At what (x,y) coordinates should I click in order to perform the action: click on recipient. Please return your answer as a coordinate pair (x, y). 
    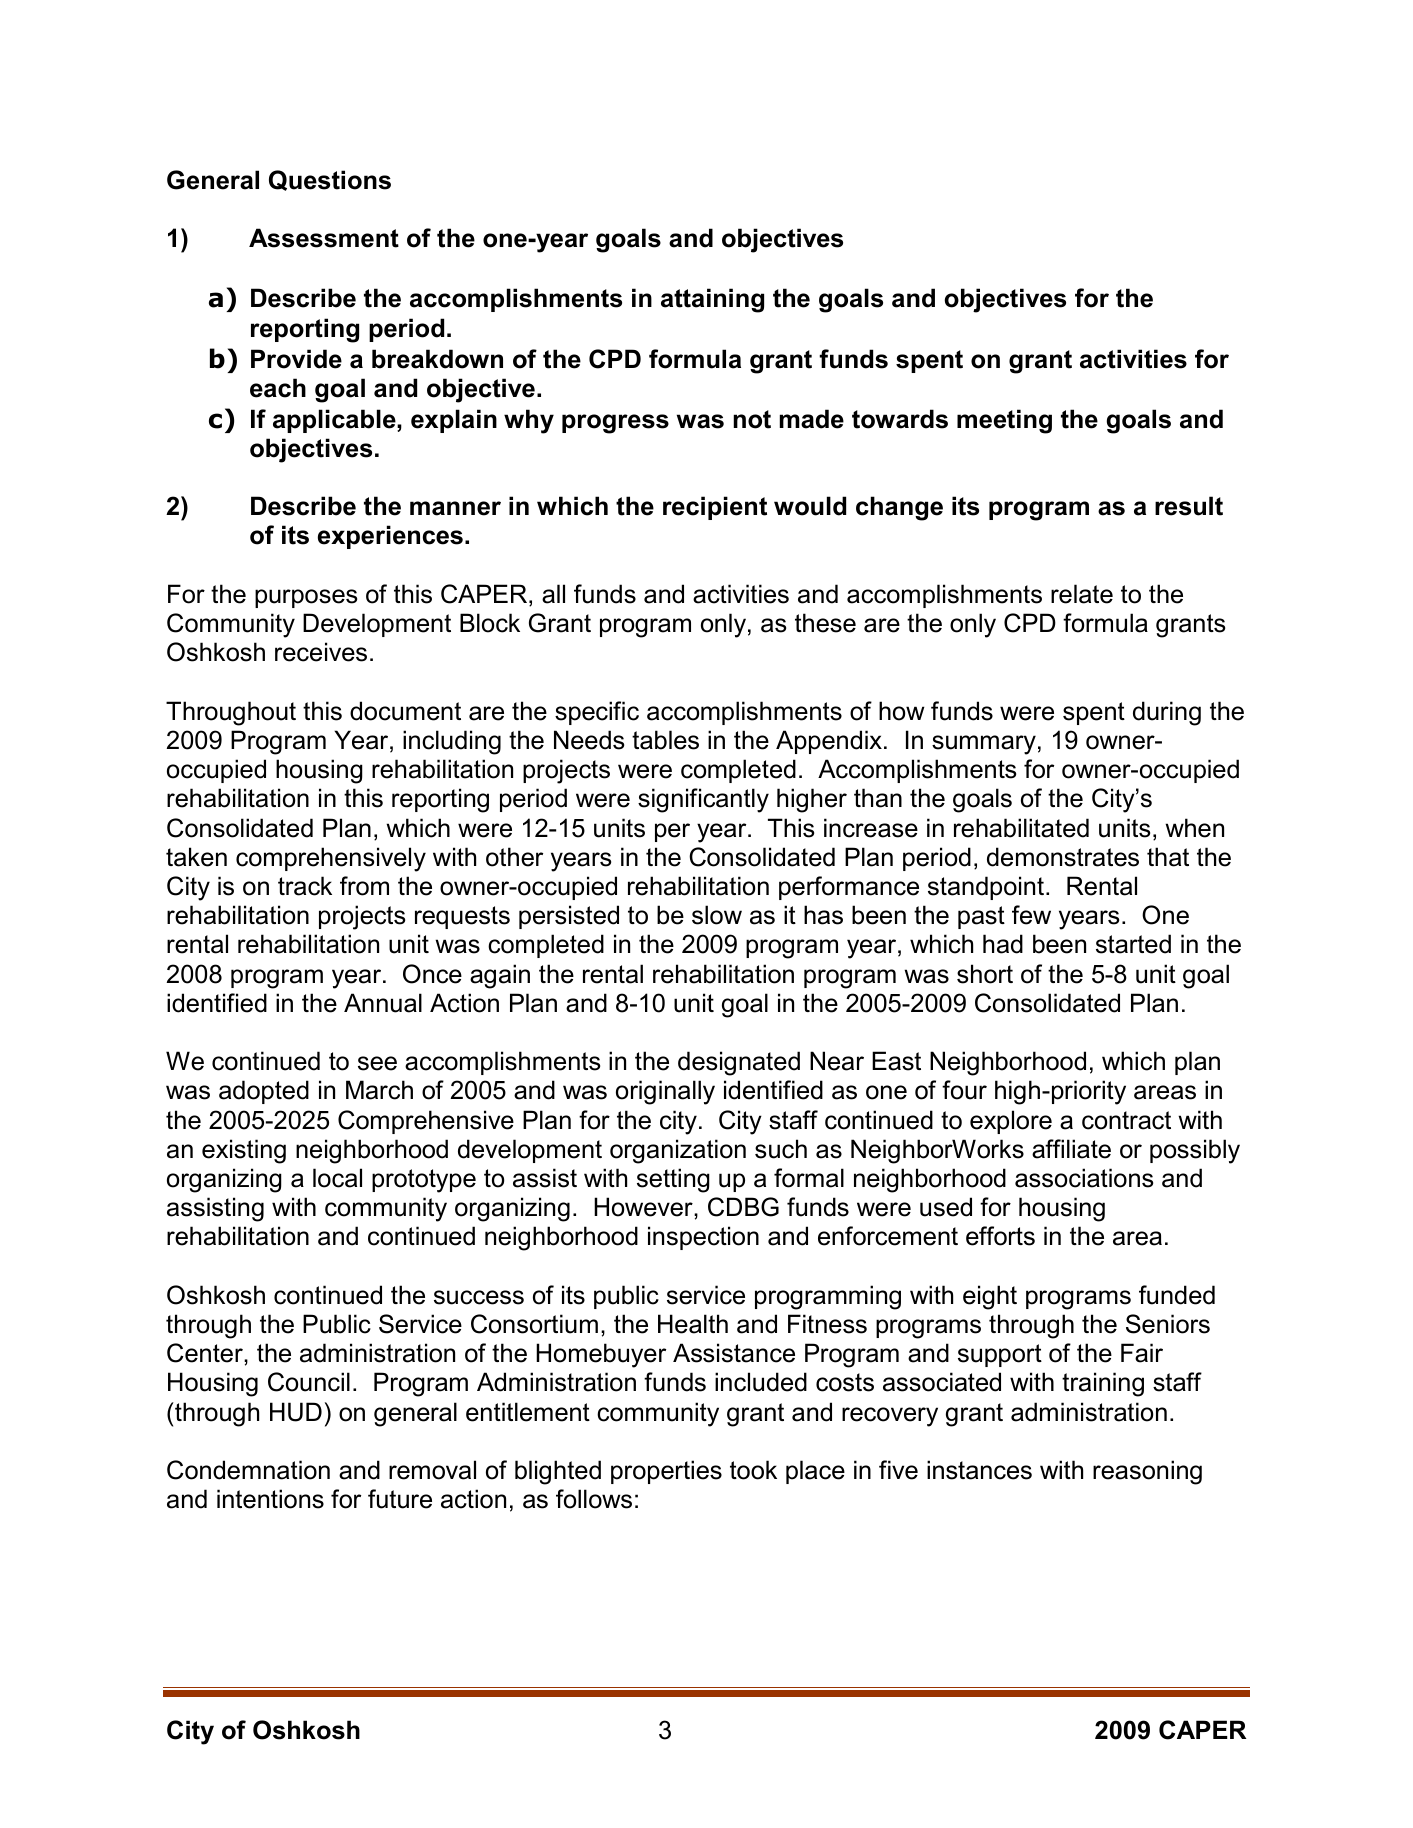
    Looking at the image, I should click on (715, 508).
